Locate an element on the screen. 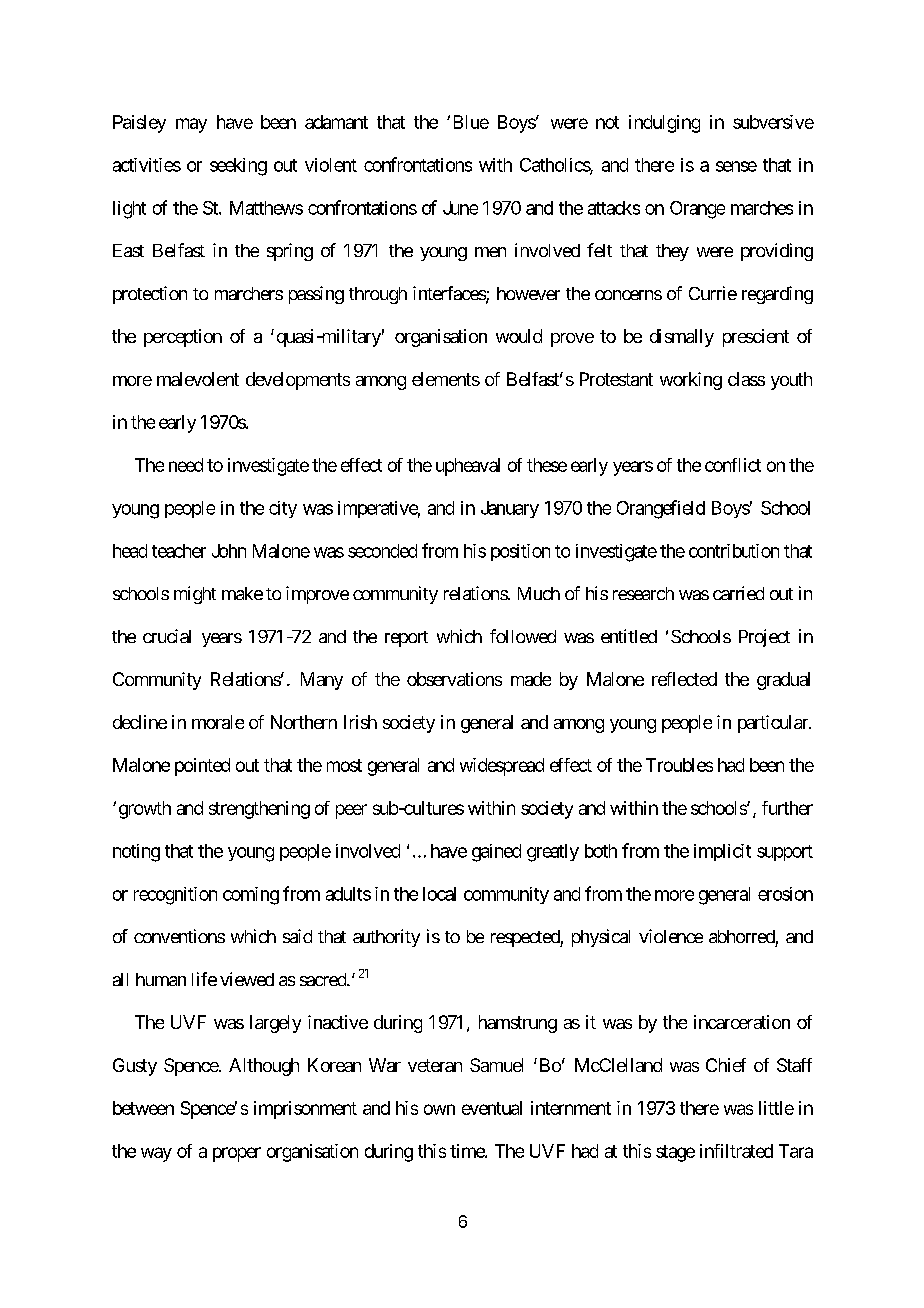 The height and width of the screenshot is (1308, 924). June is located at coordinates (460, 208).
